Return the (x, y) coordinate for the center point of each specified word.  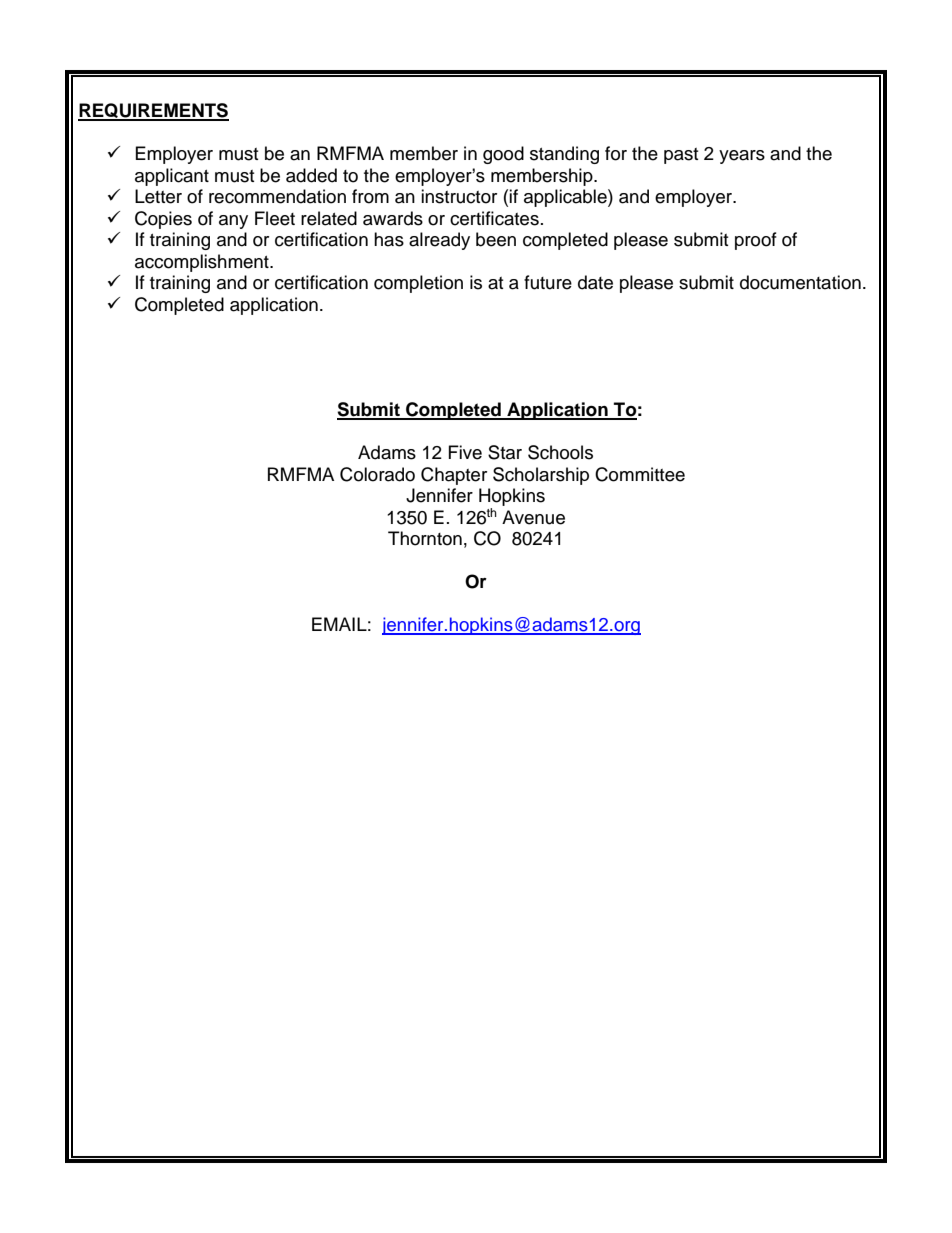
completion (418, 284)
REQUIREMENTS (153, 112)
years (742, 157)
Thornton (425, 538)
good (503, 155)
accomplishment (203, 263)
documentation (800, 282)
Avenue (533, 517)
